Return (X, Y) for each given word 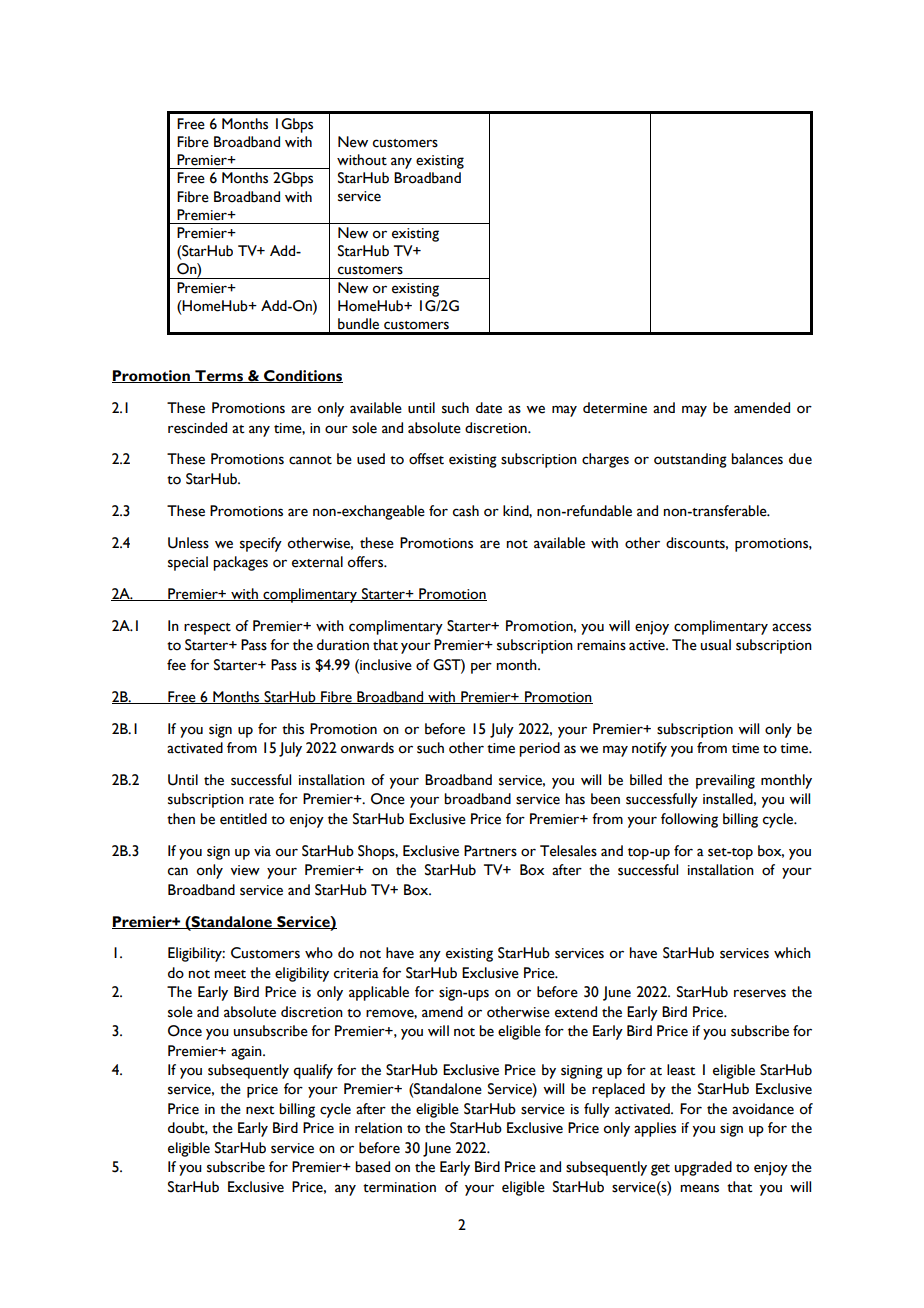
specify (261, 544)
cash (466, 511)
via (262, 851)
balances (757, 459)
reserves (760, 993)
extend (576, 1012)
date (489, 408)
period (539, 749)
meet (230, 974)
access (791, 627)
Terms (219, 376)
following (689, 820)
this (293, 729)
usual (716, 645)
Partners (490, 851)
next (260, 1110)
